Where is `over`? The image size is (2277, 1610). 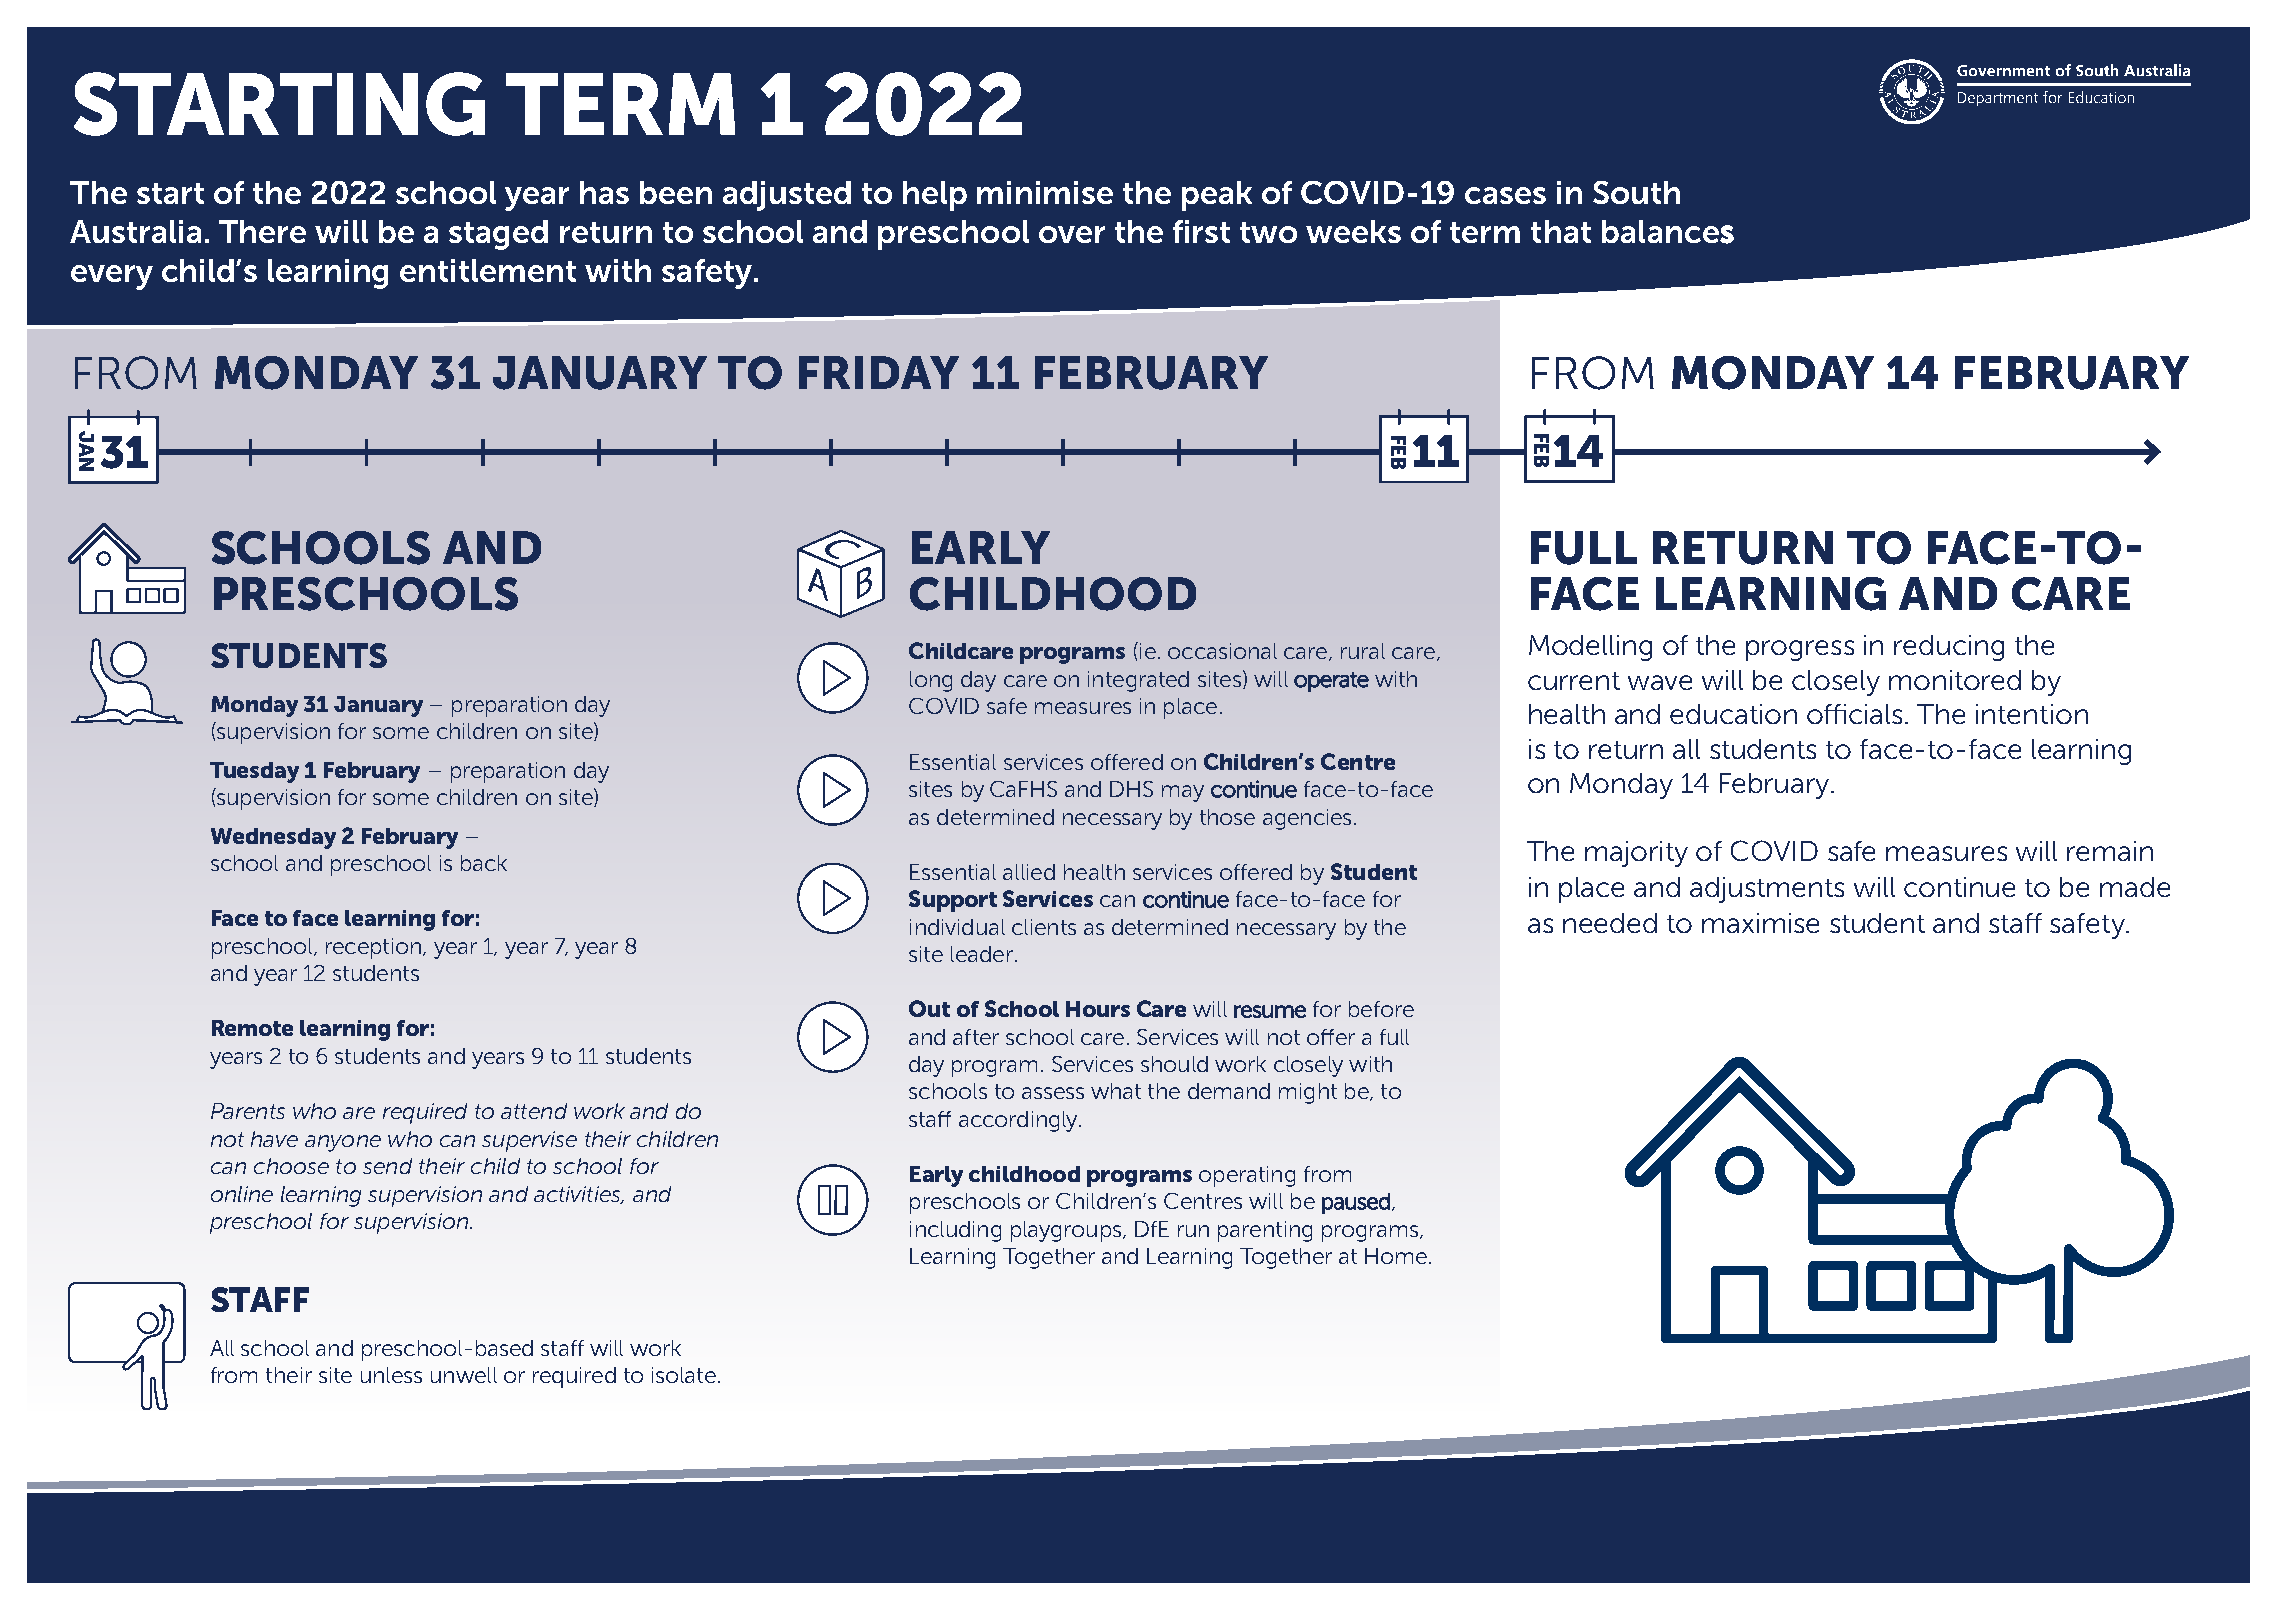
over is located at coordinates (1072, 234).
